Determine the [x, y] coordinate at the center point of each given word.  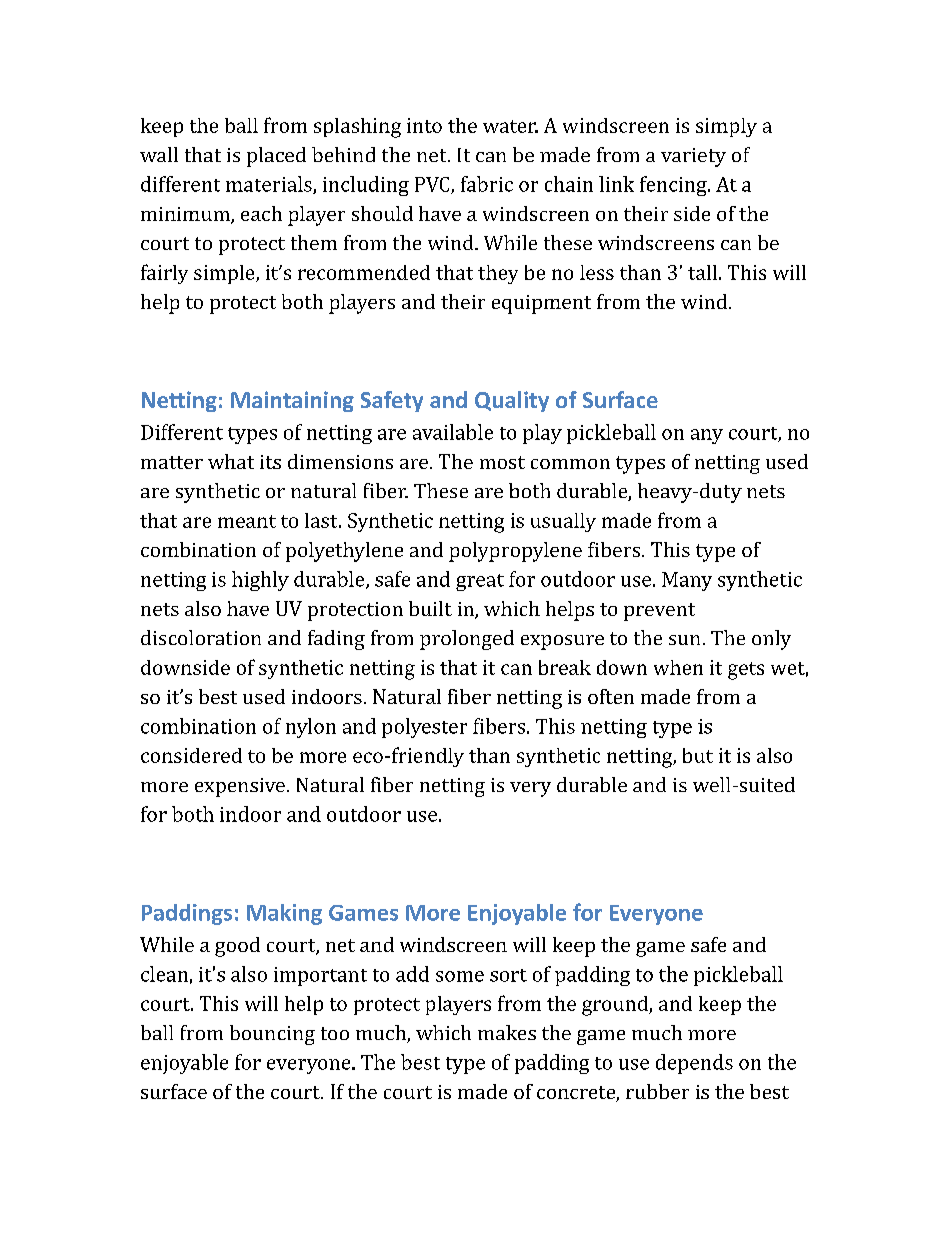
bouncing [272, 1035]
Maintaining [292, 401]
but [698, 755]
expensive [240, 787]
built [430, 608]
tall [702, 272]
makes [507, 1032]
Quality [512, 401]
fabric [487, 184]
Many [687, 581]
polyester [424, 728]
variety [693, 157]
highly [260, 581]
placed [276, 157]
